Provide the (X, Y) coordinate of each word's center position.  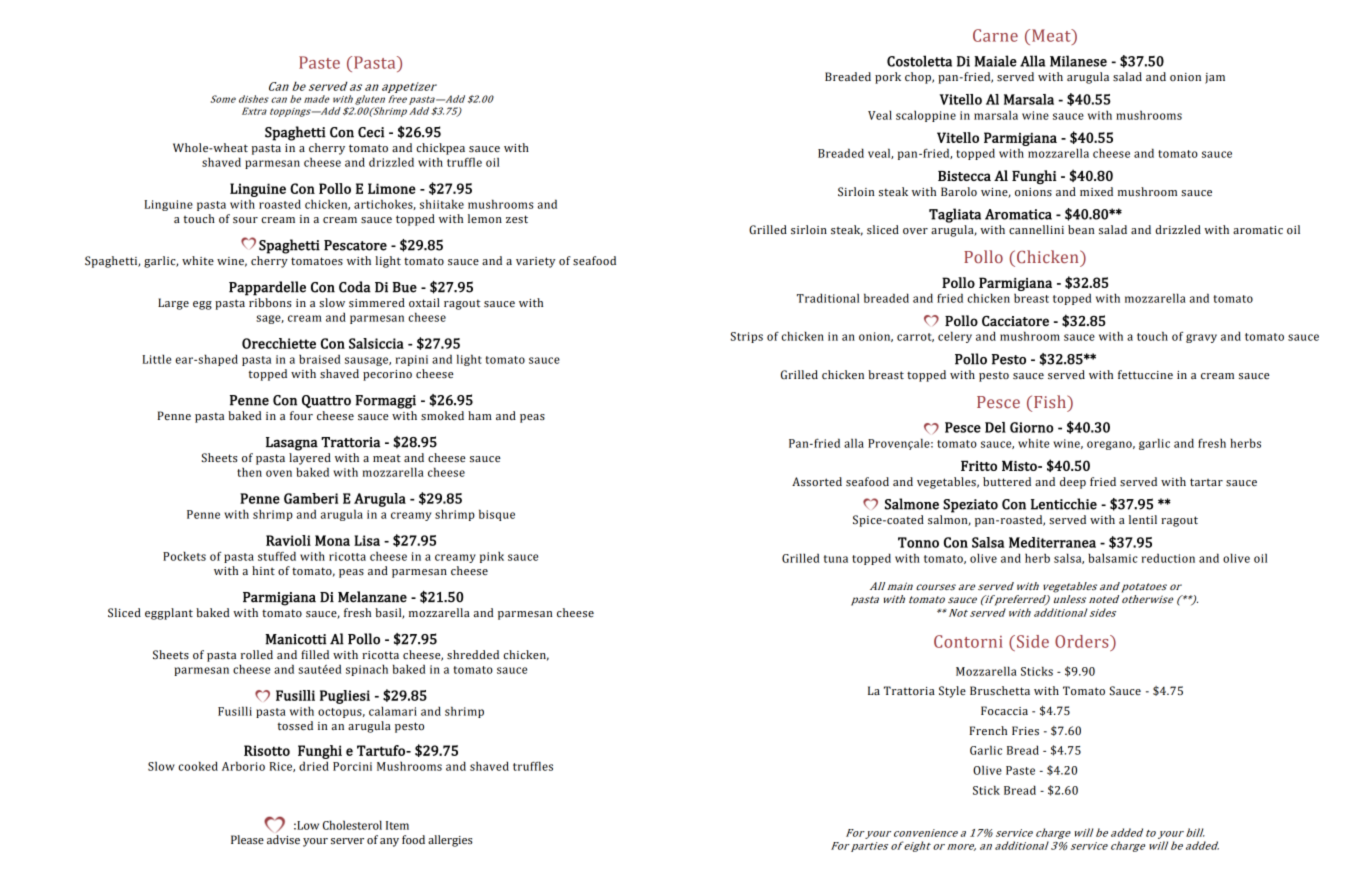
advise (283, 840)
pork (888, 78)
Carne (995, 35)
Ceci (371, 132)
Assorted (817, 482)
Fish (1051, 401)
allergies (450, 841)
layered (310, 459)
